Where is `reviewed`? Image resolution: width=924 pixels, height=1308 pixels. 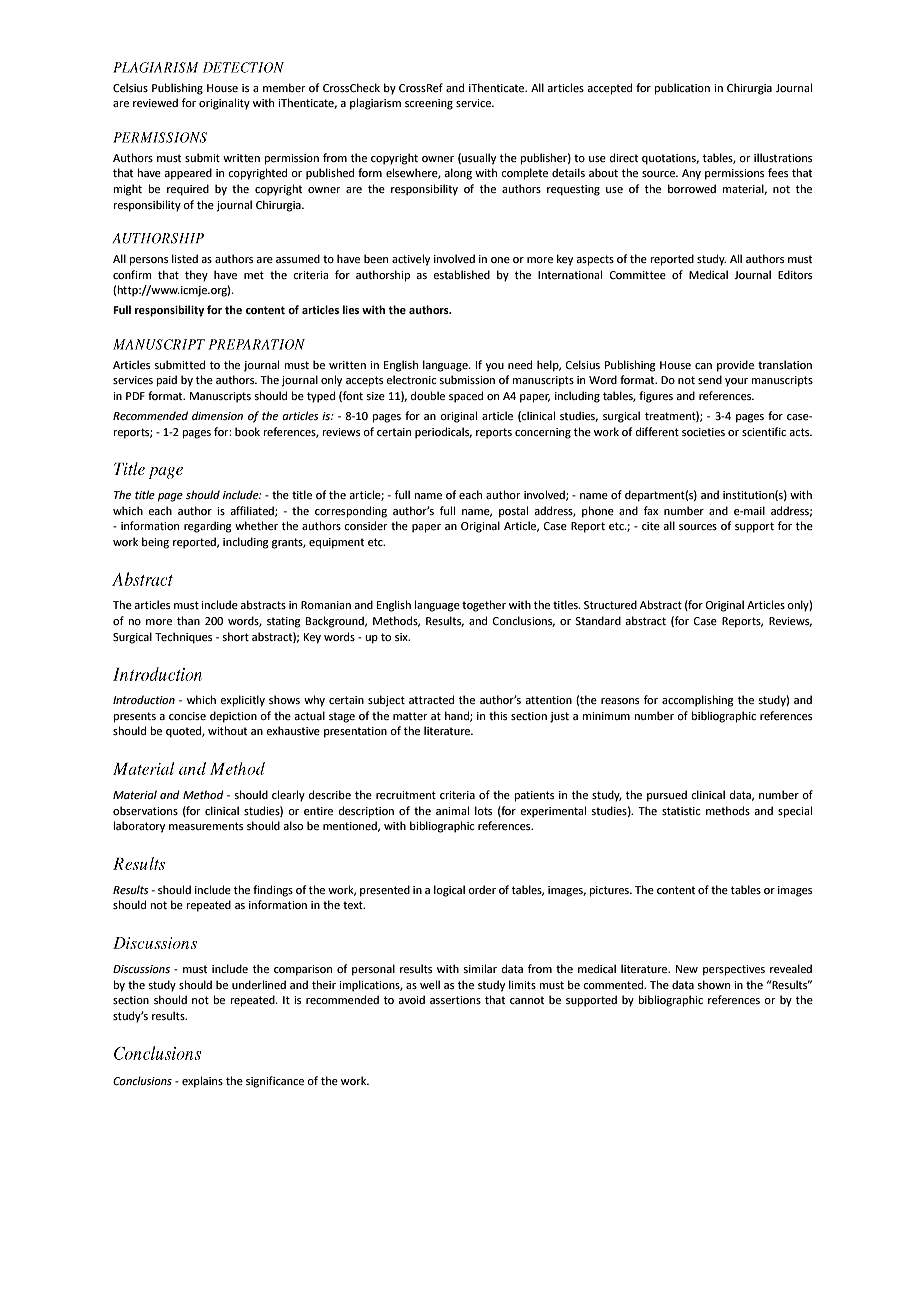
reviewed is located at coordinates (155, 102).
